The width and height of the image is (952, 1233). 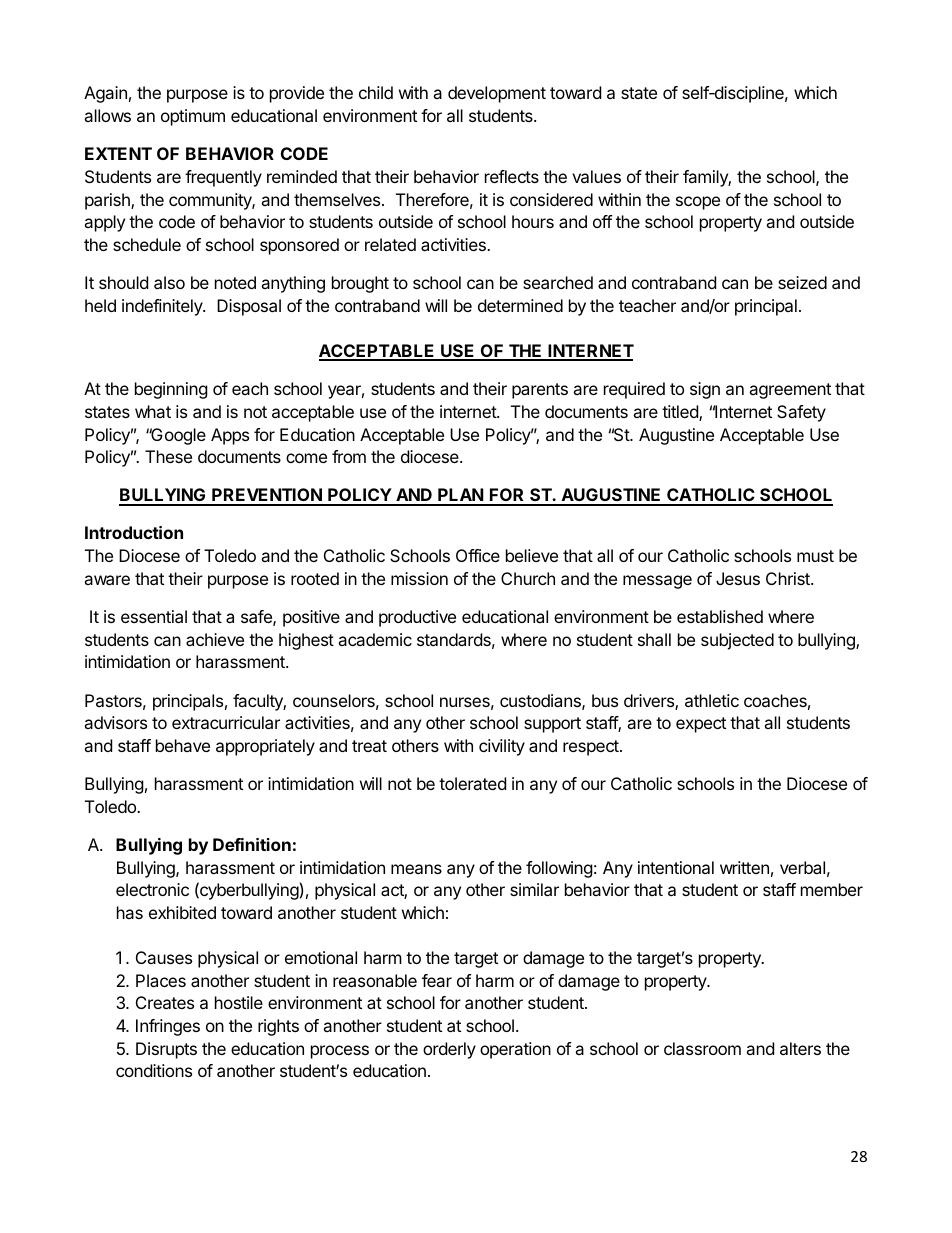 What do you see at coordinates (166, 1050) in the image?
I see `Disrupts` at bounding box center [166, 1050].
